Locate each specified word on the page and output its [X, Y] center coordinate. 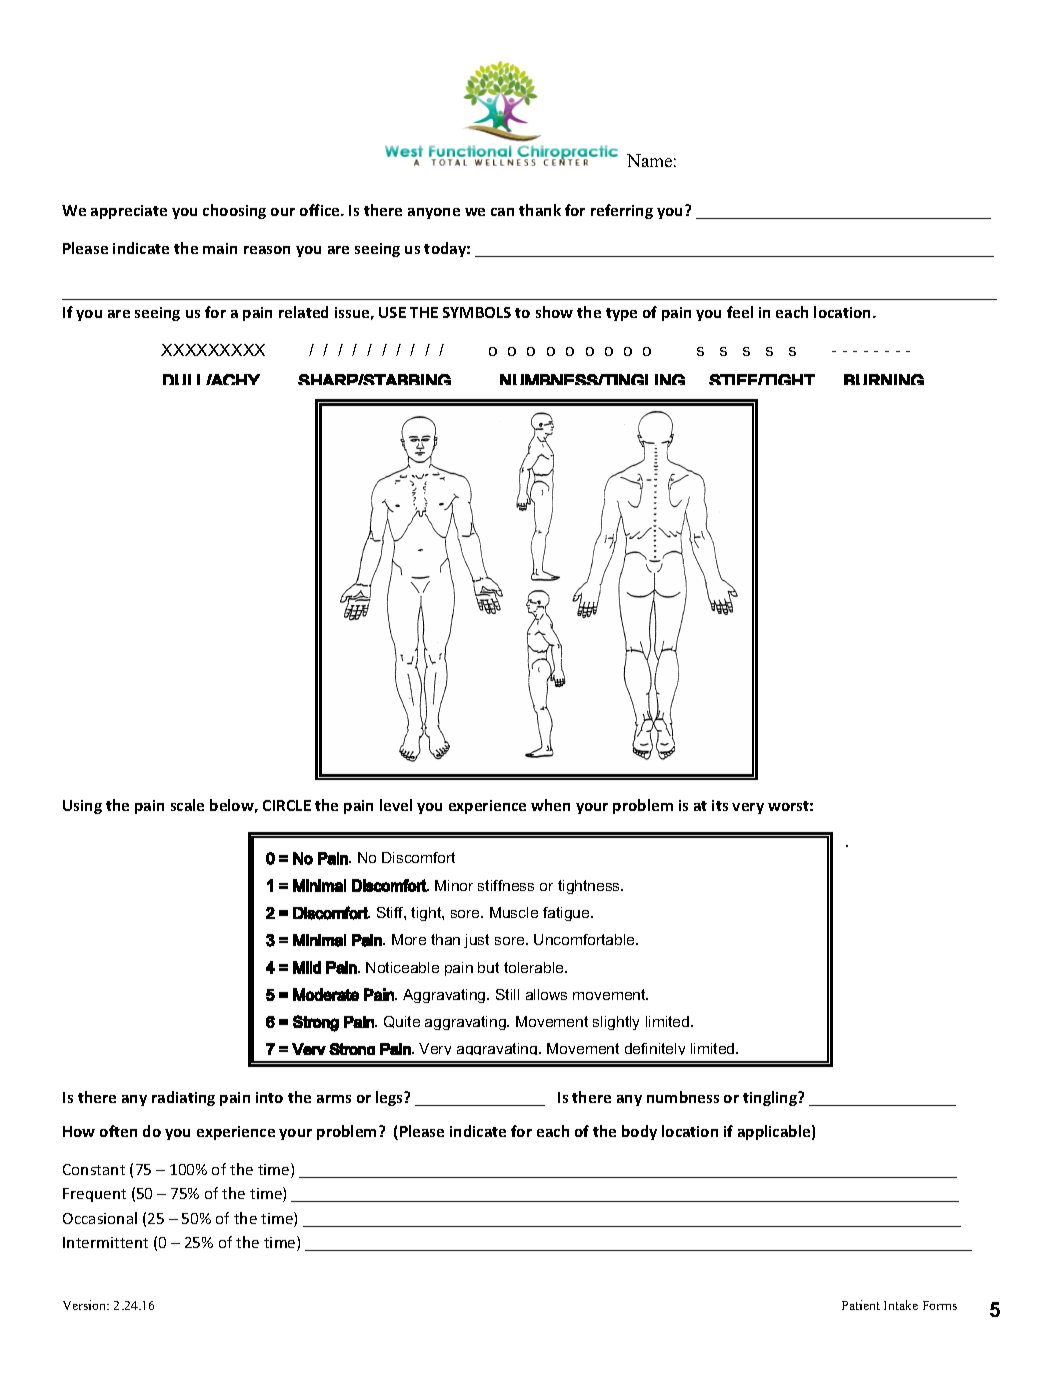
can [502, 212]
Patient [861, 1305]
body [639, 1132]
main [220, 248]
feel [740, 312]
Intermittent [105, 1242]
